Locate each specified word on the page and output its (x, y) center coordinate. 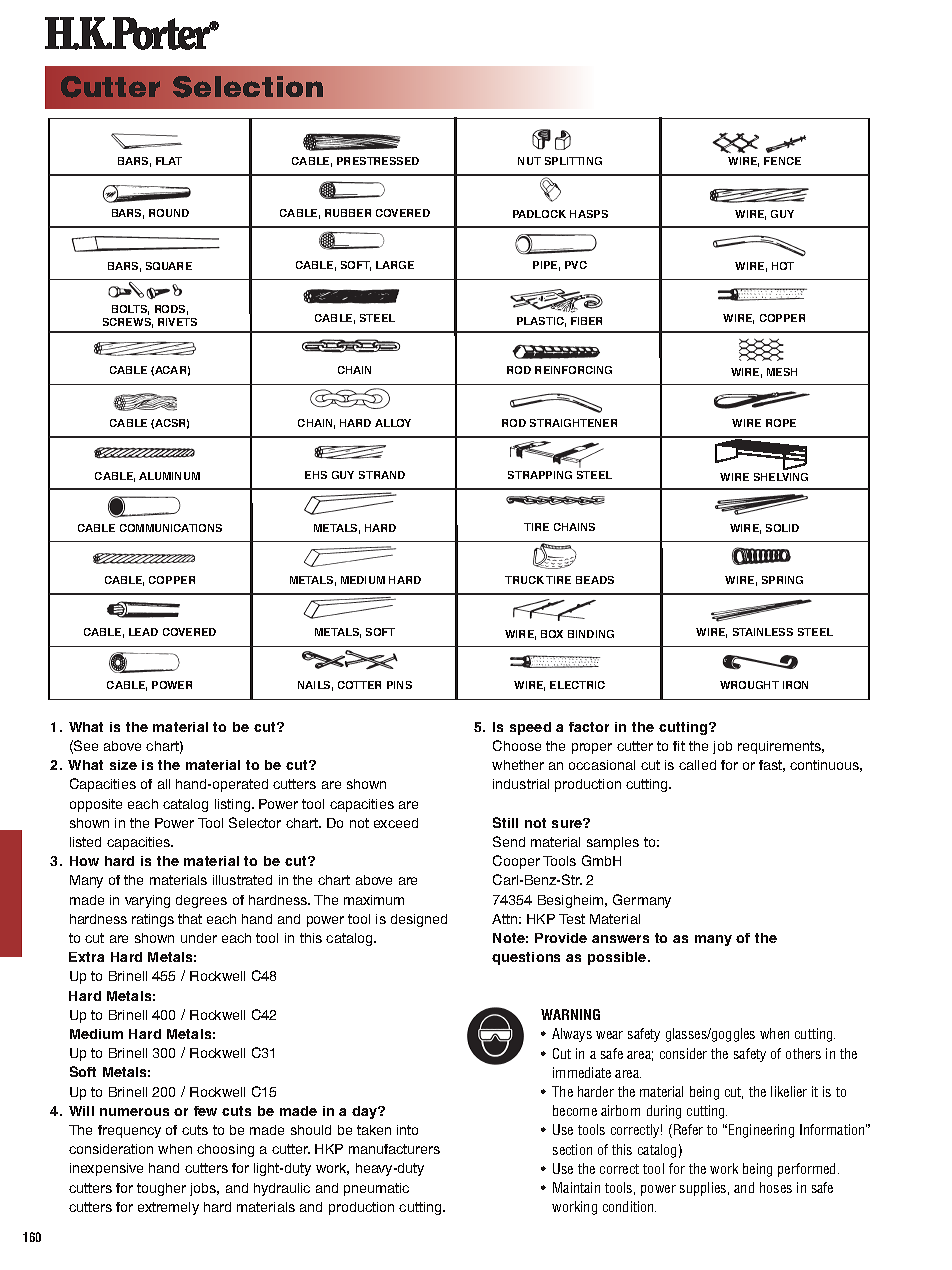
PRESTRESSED (378, 161)
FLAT (169, 161)
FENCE (782, 161)
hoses (776, 1187)
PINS (399, 685)
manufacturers (394, 1149)
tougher (161, 1189)
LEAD (143, 632)
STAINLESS (763, 632)
